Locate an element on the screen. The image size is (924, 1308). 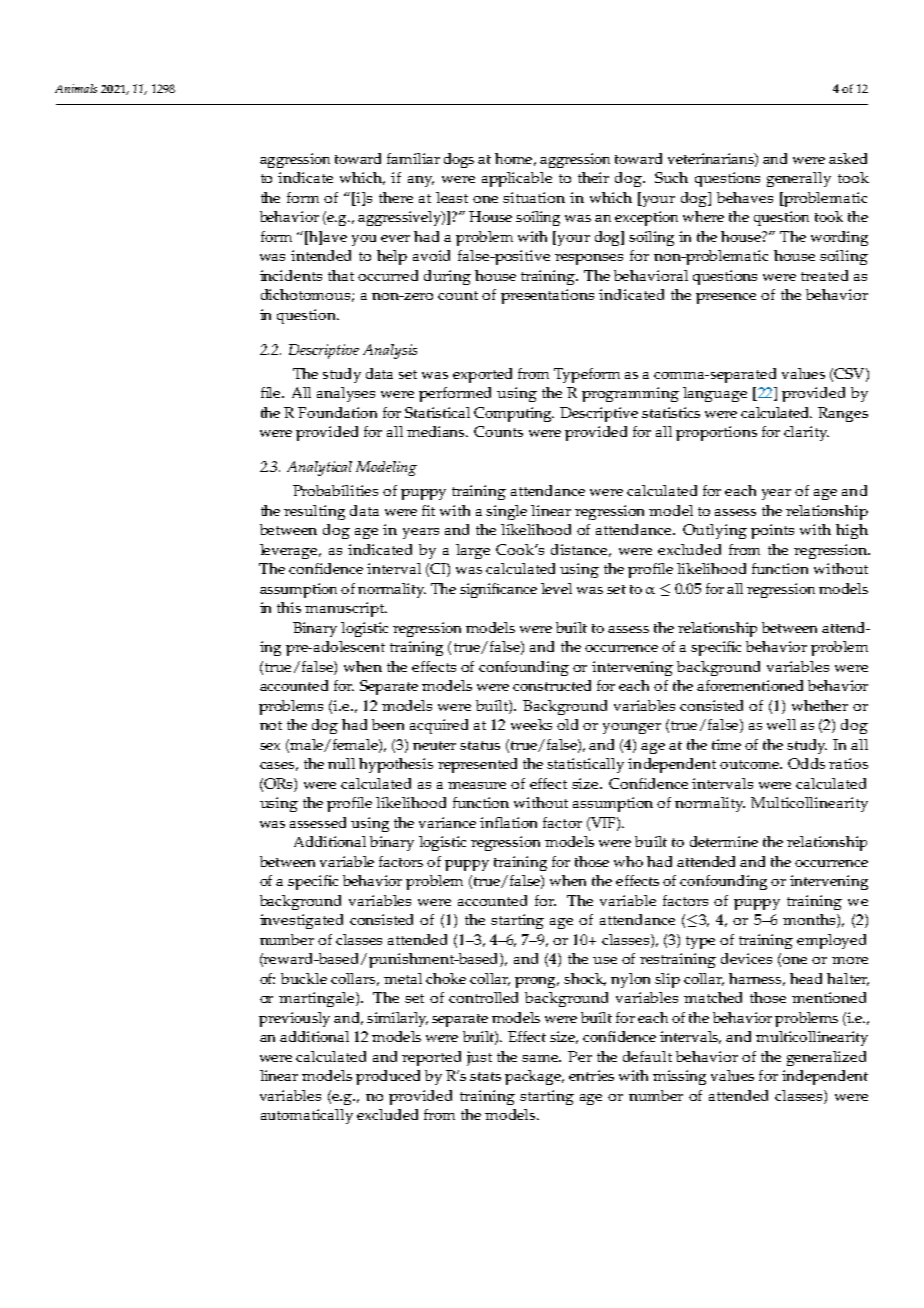
significance is located at coordinates (498, 590).
